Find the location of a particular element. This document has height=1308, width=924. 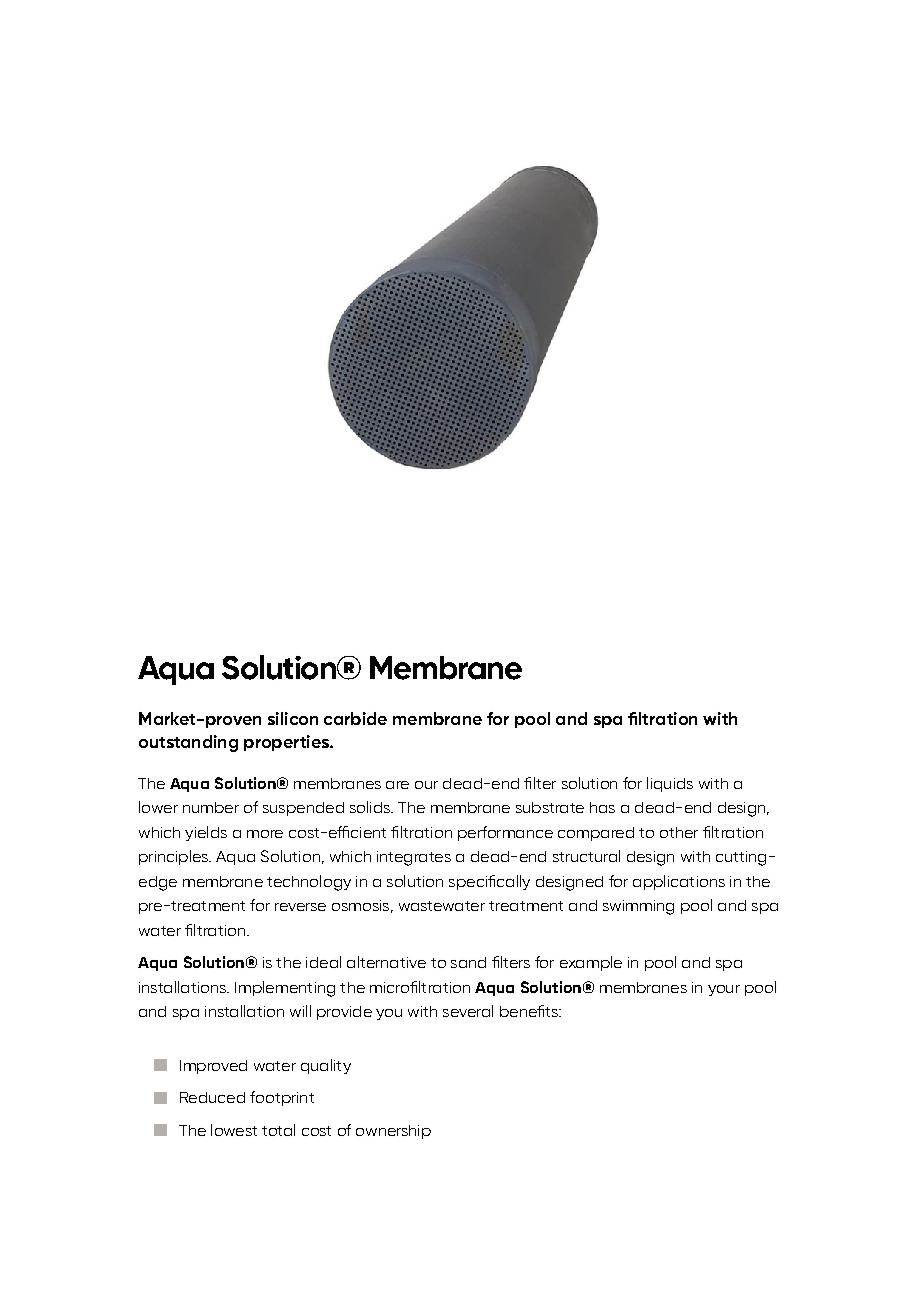

carbide is located at coordinates (355, 718).
